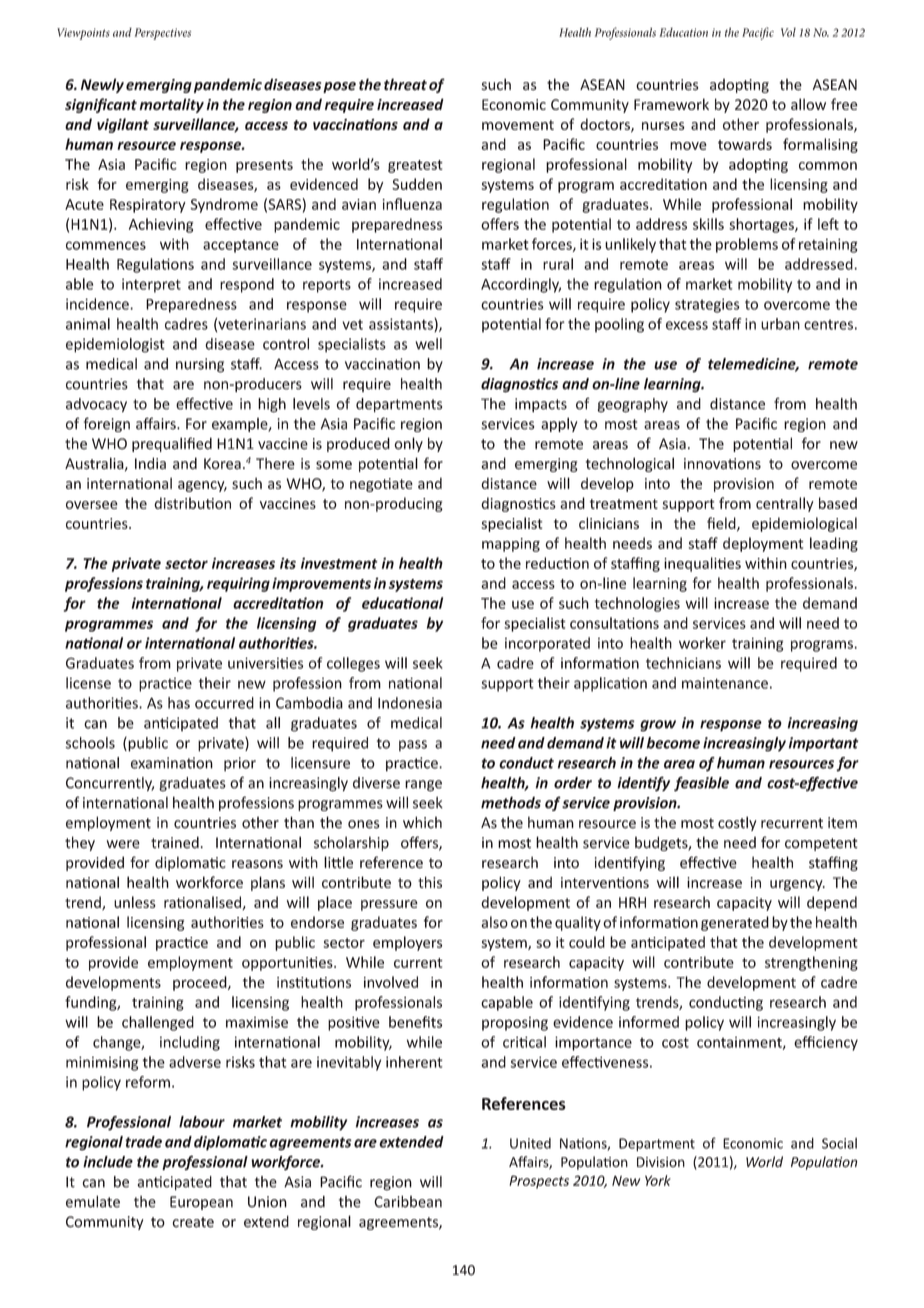 Image resolution: width=924 pixels, height=1308 pixels. What do you see at coordinates (808, 104) in the screenshot?
I see `allow` at bounding box center [808, 104].
